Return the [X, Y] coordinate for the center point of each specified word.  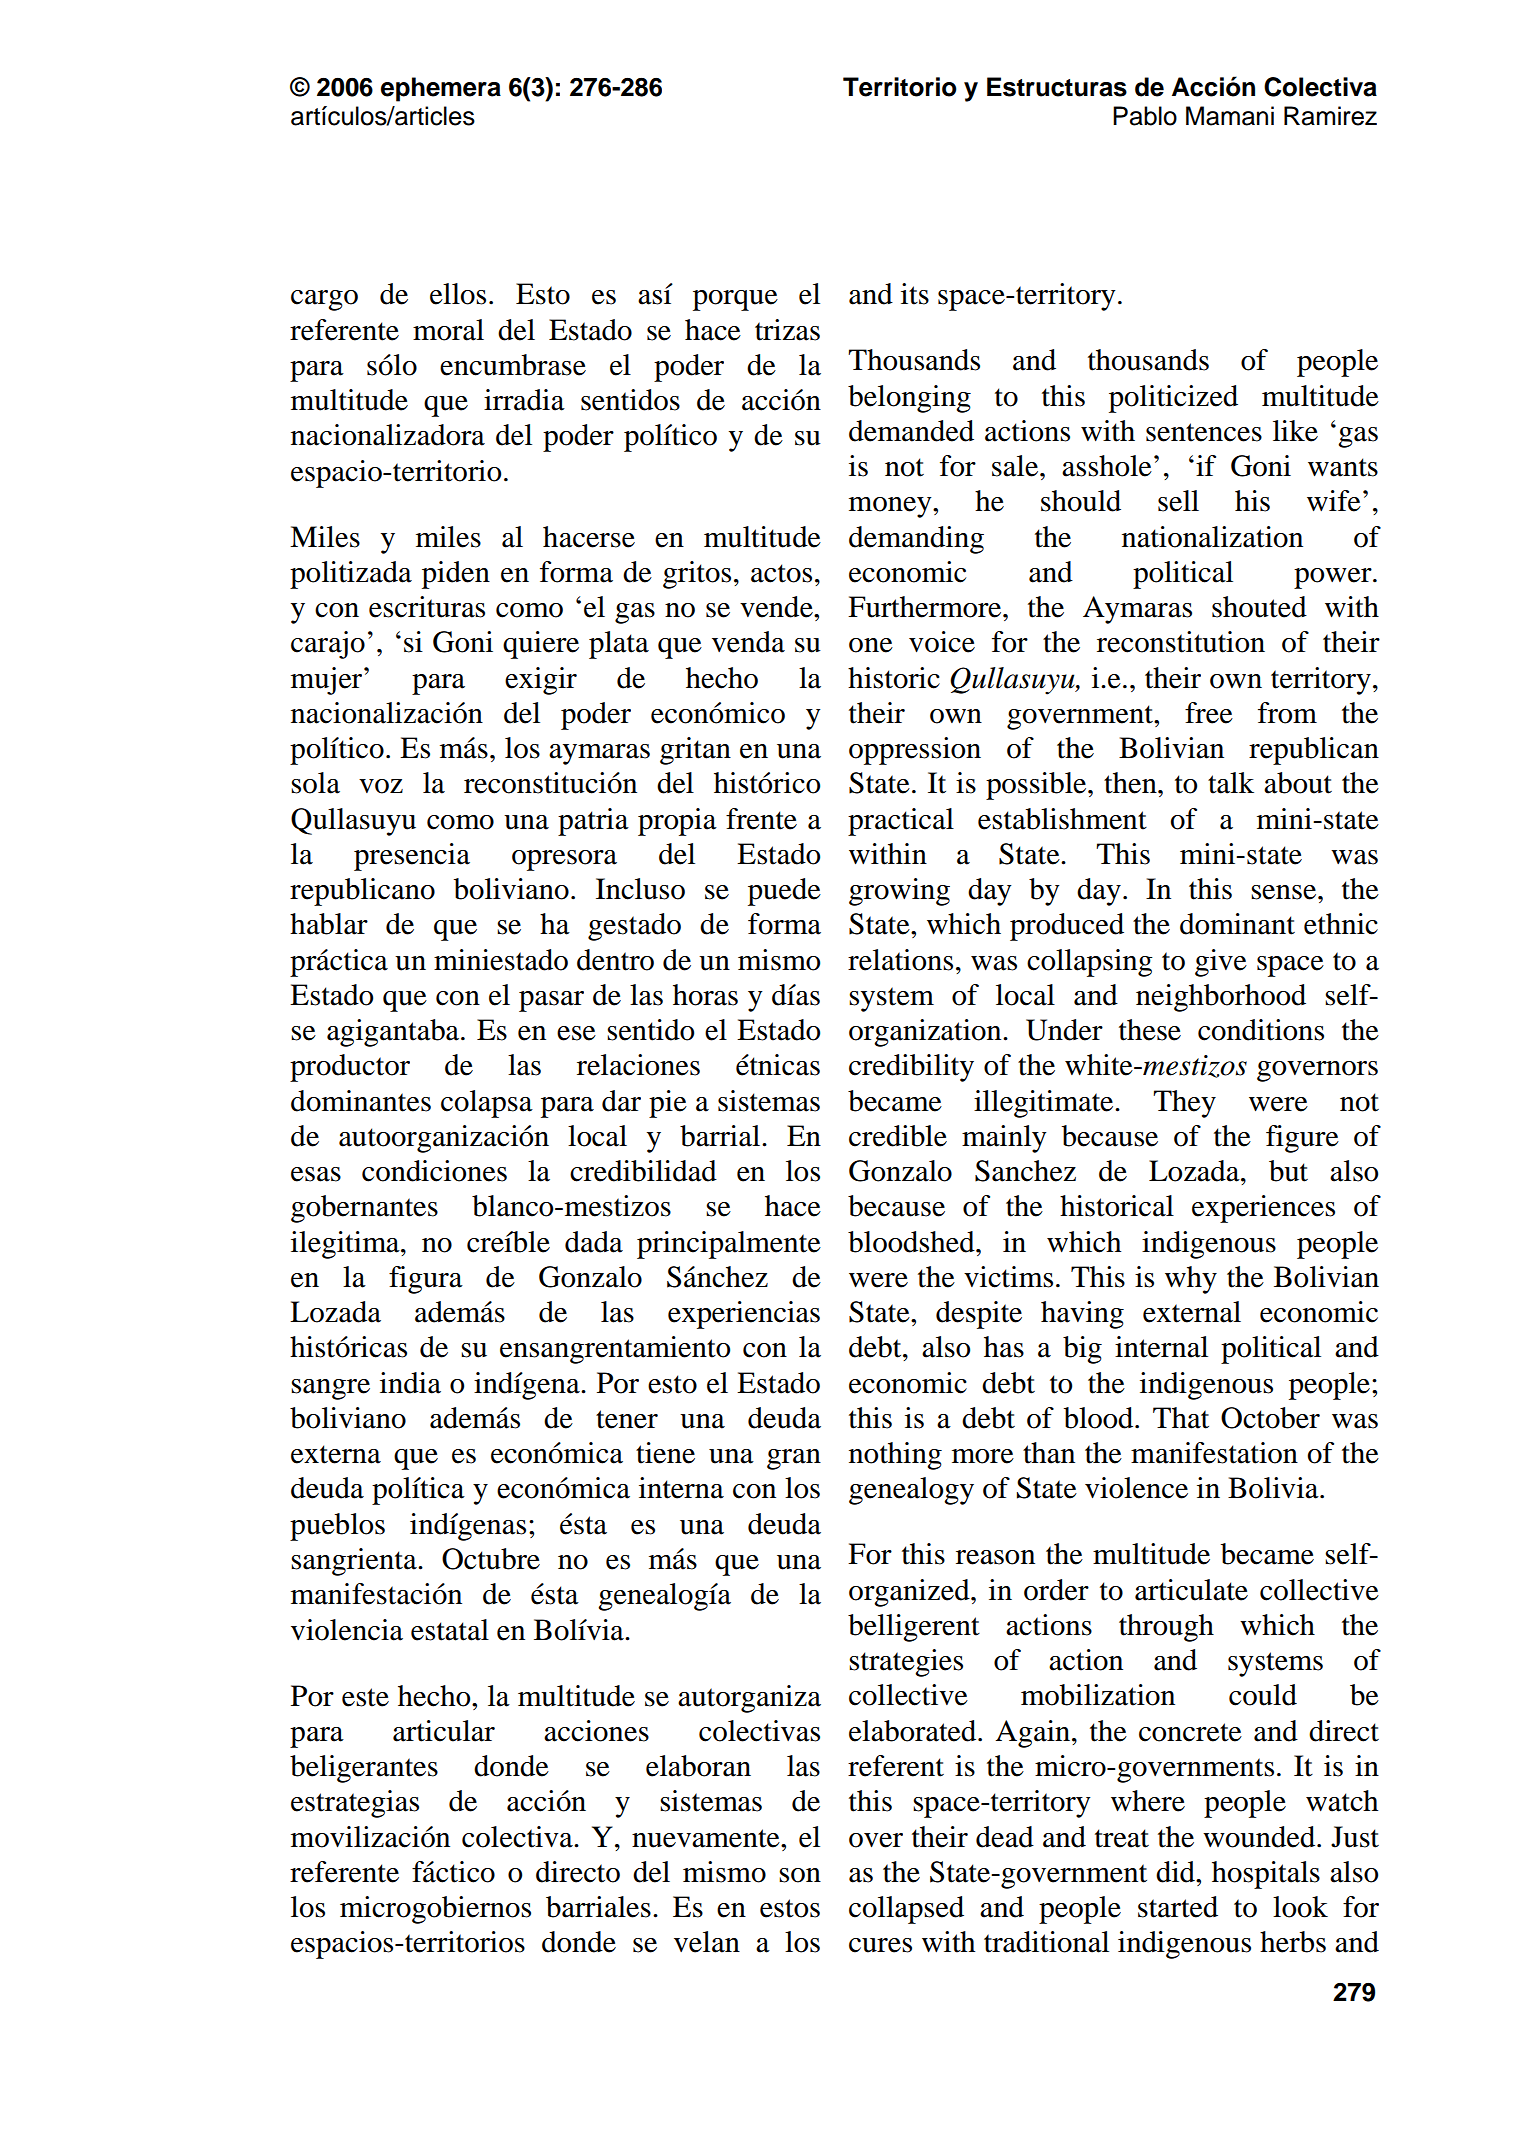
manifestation [1214, 1453]
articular [444, 1731]
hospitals [1266, 1875]
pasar [551, 1001]
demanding [916, 540]
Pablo [1145, 116]
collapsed [906, 1910]
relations [900, 960]
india [410, 1383]
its [915, 294]
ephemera [441, 89]
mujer [328, 681]
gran [794, 1459]
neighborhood [1221, 998]
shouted [1259, 607]
